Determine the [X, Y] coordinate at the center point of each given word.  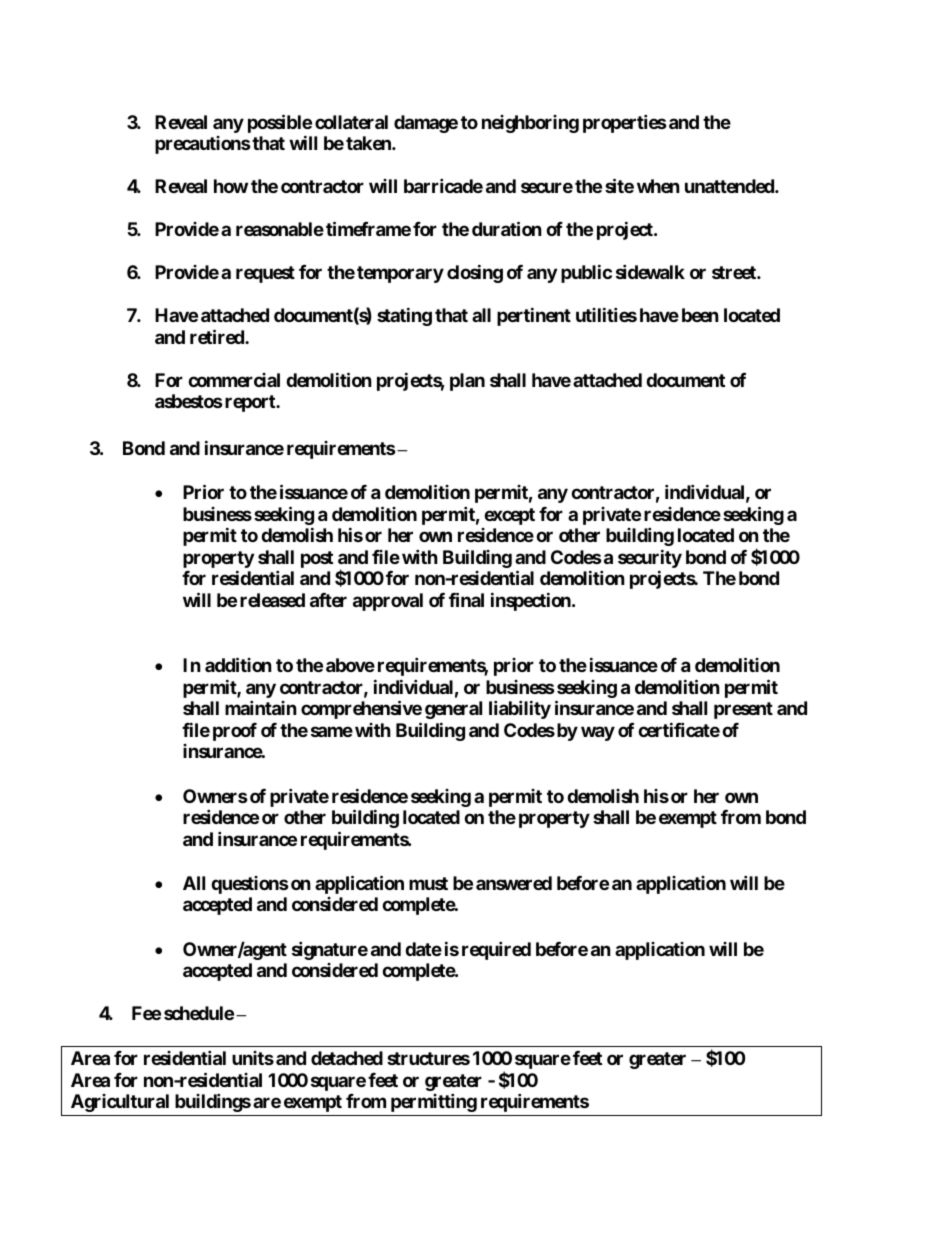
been [700, 315]
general [453, 710]
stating [404, 316]
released [272, 600]
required [496, 950]
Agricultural [120, 1103]
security [650, 558]
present [743, 710]
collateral [351, 122]
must [428, 883]
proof [235, 732]
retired [218, 336]
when [658, 186]
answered [514, 883]
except [509, 516]
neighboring [530, 124]
